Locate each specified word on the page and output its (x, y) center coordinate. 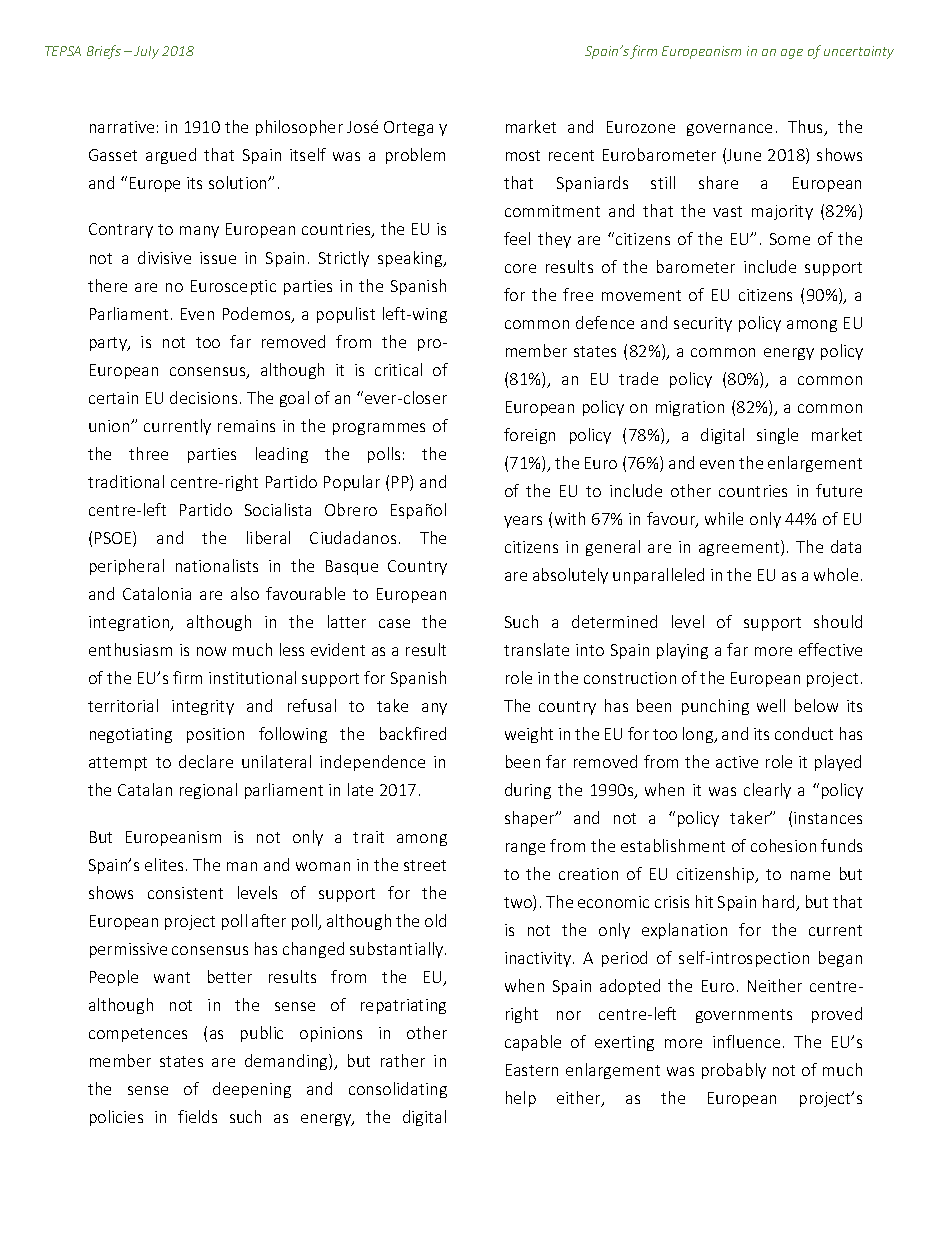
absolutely (570, 576)
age (792, 54)
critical (398, 369)
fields (197, 1116)
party (109, 344)
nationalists (217, 565)
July (146, 52)
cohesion (783, 845)
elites (164, 864)
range (525, 849)
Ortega (408, 128)
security (703, 324)
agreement (740, 548)
